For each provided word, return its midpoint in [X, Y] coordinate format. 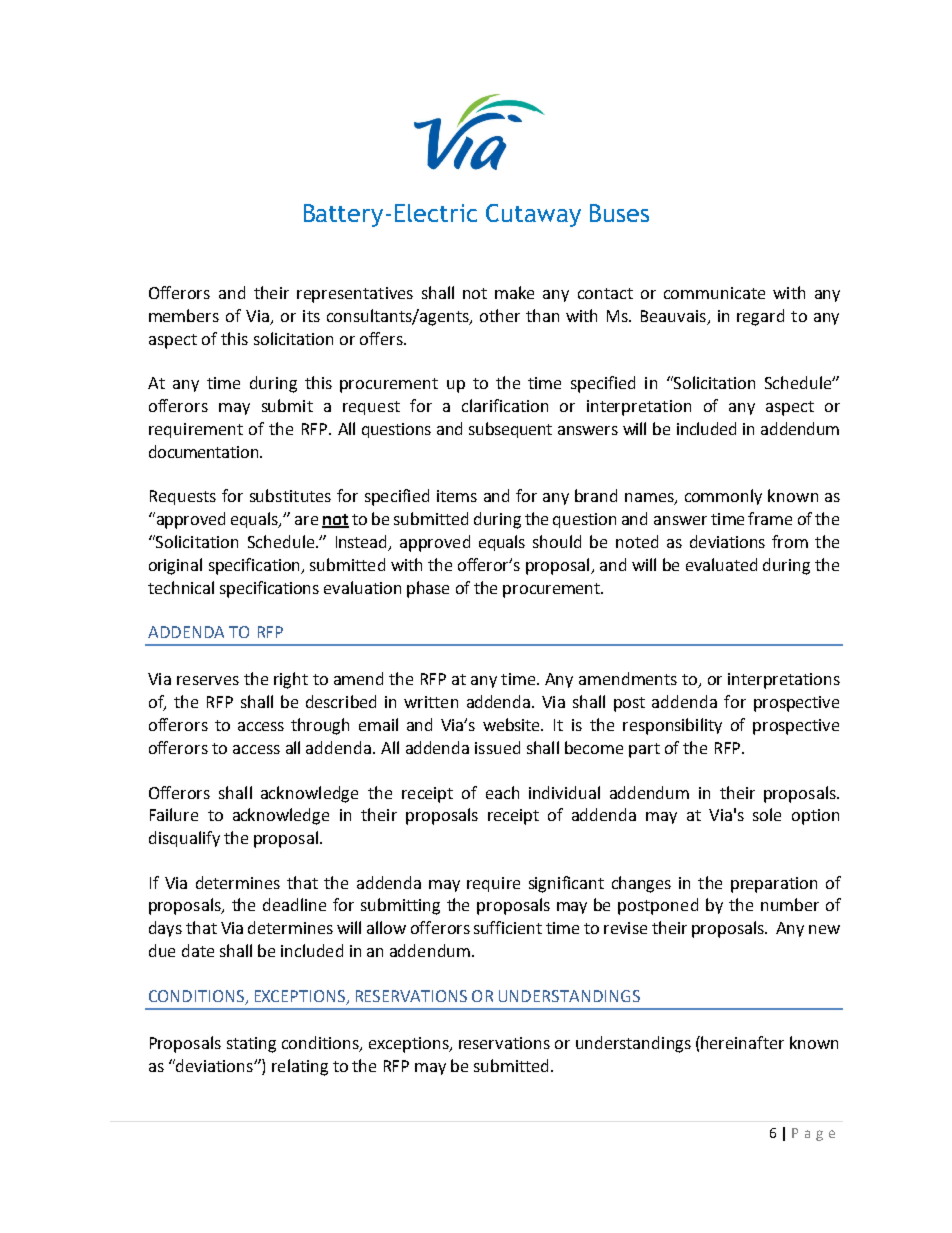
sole [767, 814]
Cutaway [533, 215]
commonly [723, 497]
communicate [714, 293]
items [457, 496]
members [184, 315]
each [502, 792]
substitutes [290, 495]
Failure [174, 814]
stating [251, 1045]
